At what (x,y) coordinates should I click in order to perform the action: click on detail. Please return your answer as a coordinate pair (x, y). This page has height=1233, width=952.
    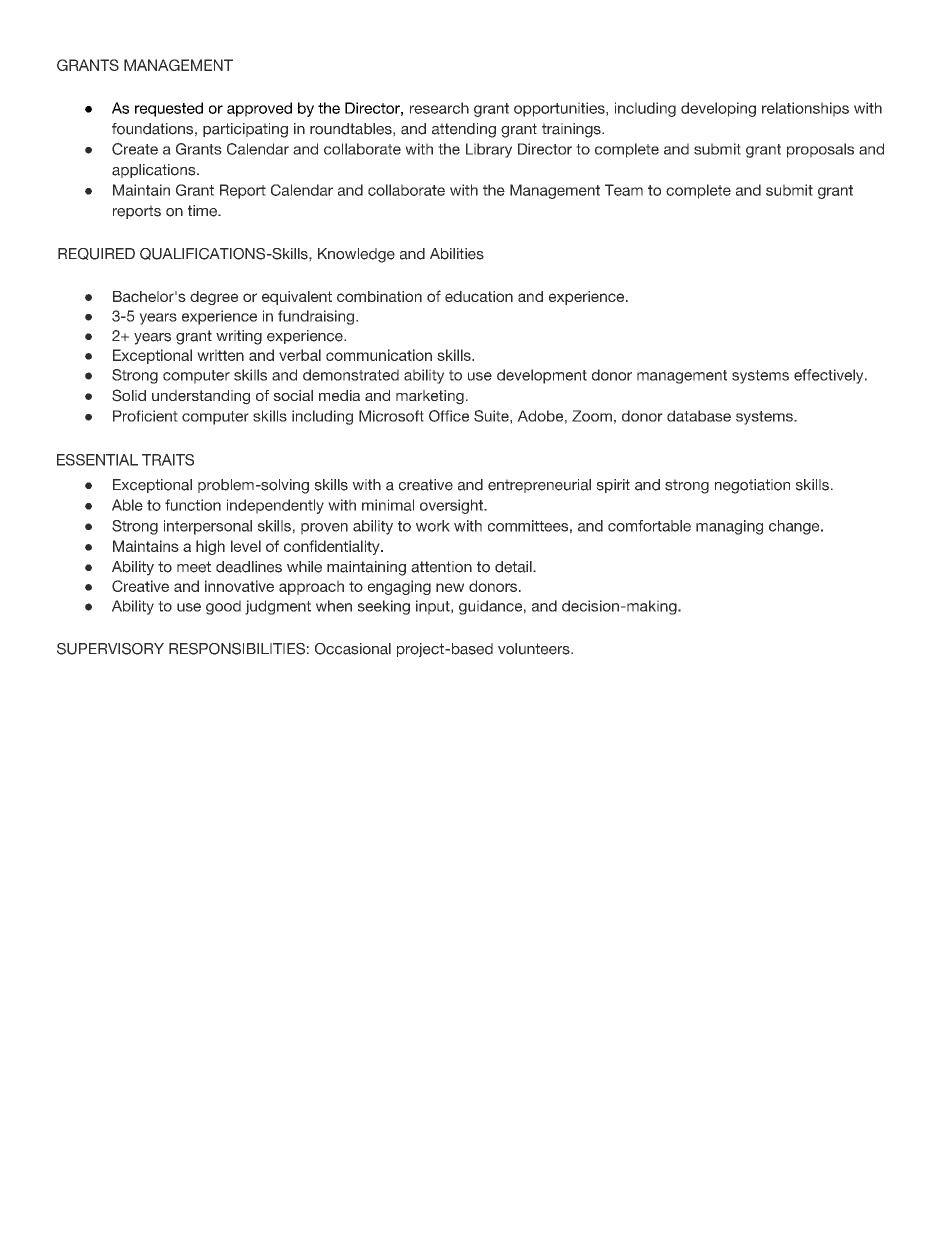
    Looking at the image, I should click on (514, 567).
